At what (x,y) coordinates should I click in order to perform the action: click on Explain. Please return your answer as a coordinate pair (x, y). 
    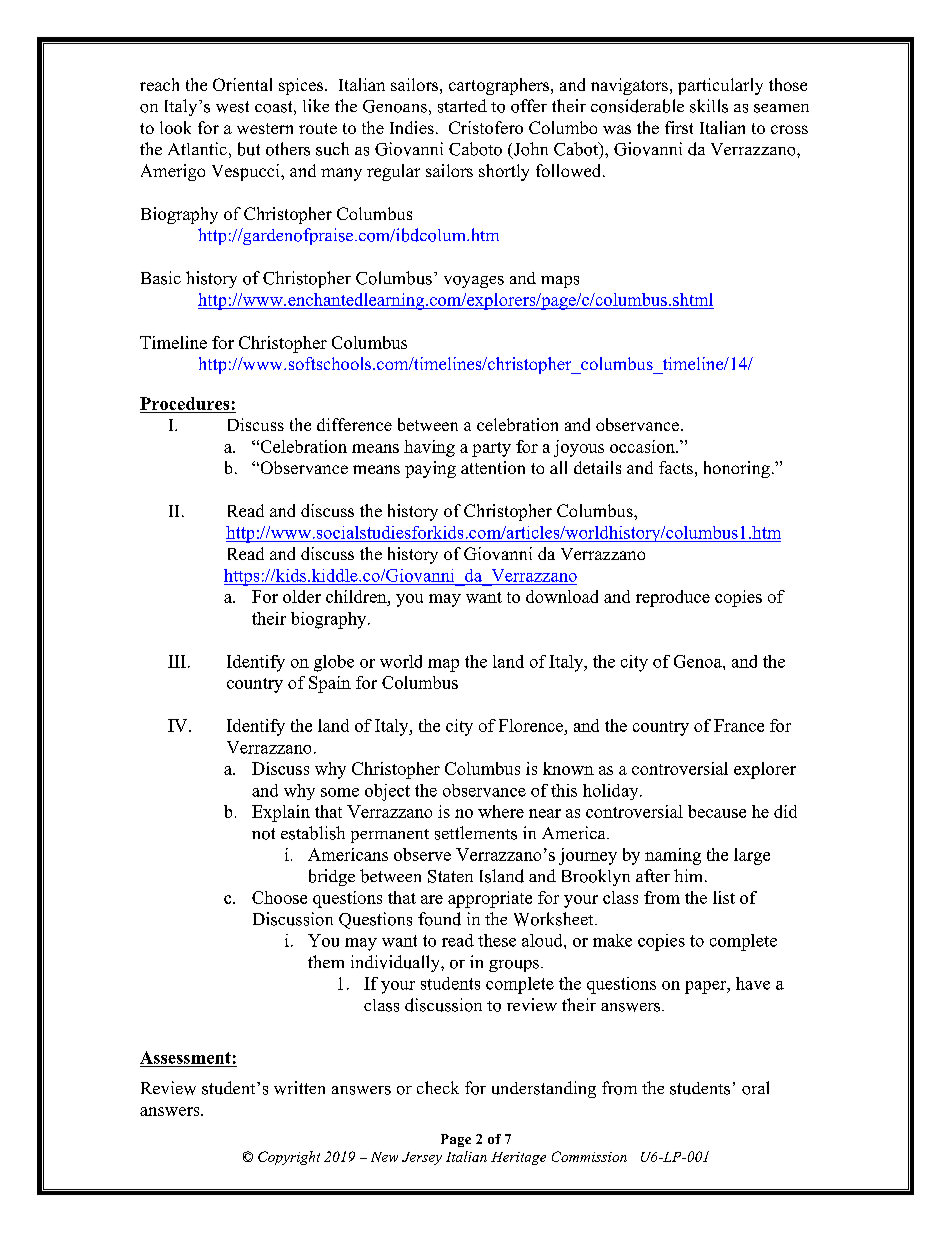
    Looking at the image, I should click on (281, 813).
